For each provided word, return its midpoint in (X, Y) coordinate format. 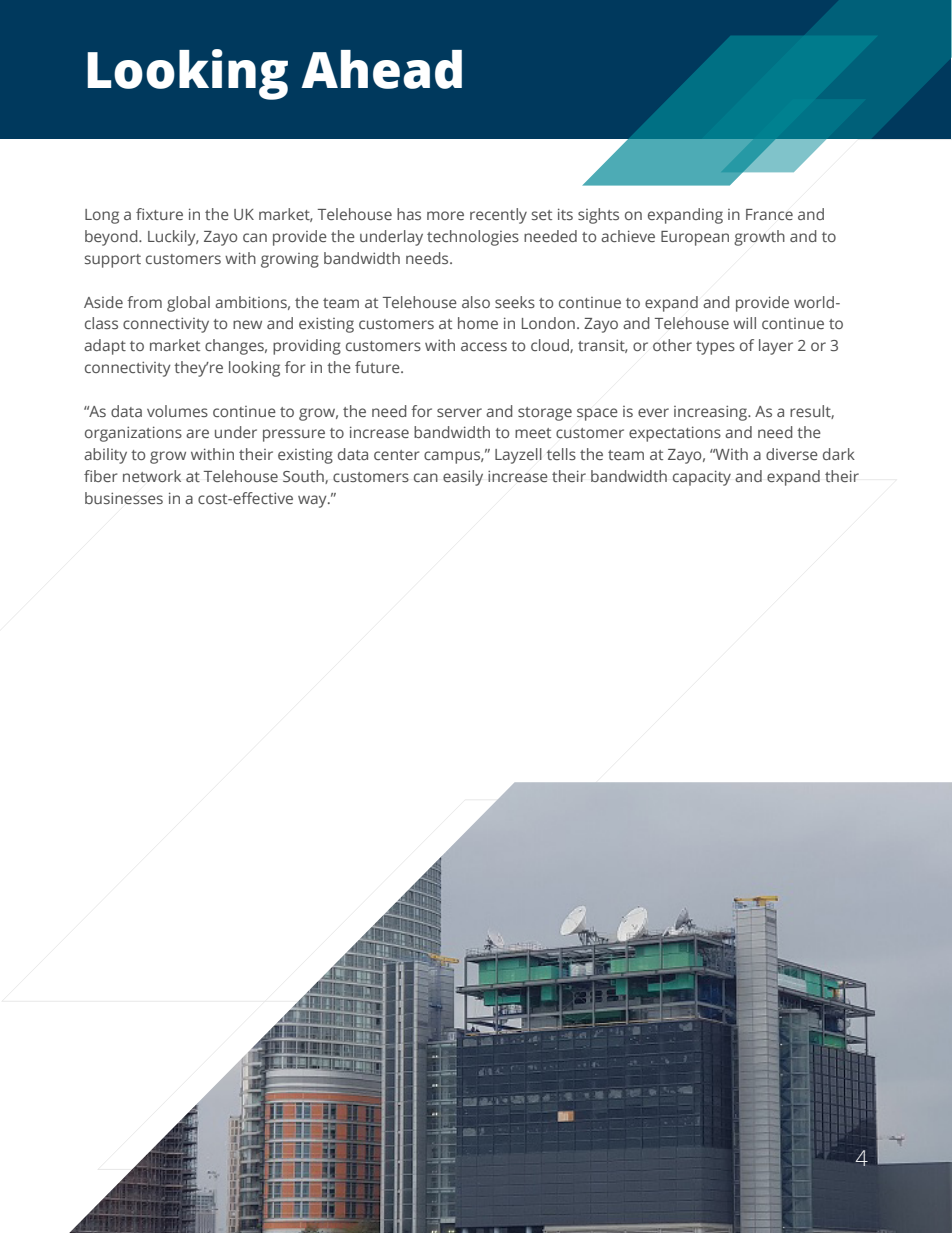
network (152, 476)
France (769, 214)
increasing (711, 413)
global (188, 304)
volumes (177, 411)
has (409, 214)
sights (598, 216)
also (476, 302)
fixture (159, 214)
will (744, 323)
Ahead (381, 69)
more (445, 215)
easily (463, 478)
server (459, 412)
